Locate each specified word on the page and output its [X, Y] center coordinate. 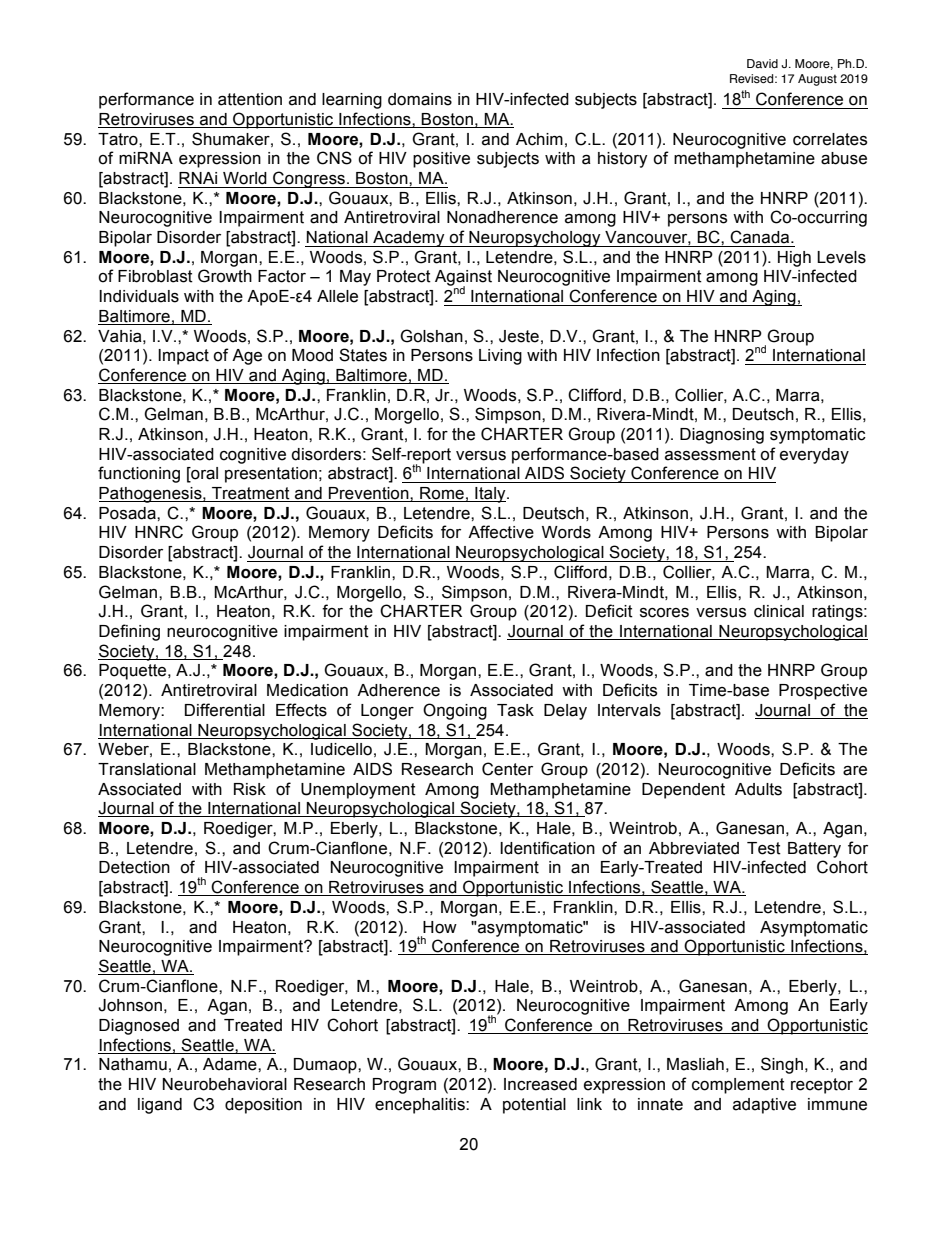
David [762, 63]
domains [420, 99]
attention [250, 99]
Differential [225, 710]
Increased [540, 1084]
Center [507, 769]
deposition [263, 1106]
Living [500, 357]
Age [247, 357]
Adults [758, 789]
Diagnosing [722, 436]
